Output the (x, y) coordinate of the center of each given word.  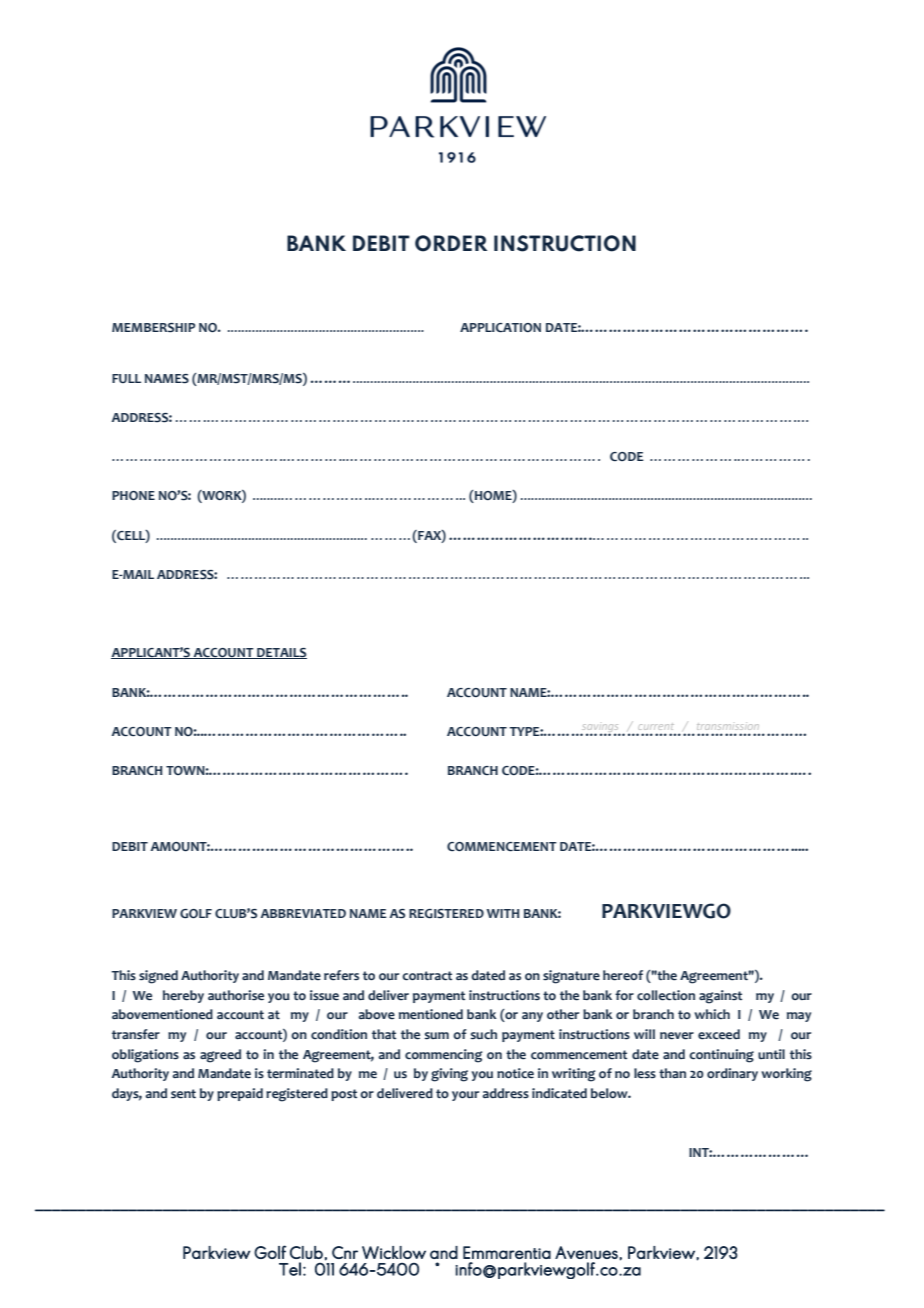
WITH (503, 913)
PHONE (133, 495)
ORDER (451, 243)
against (720, 997)
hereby (183, 996)
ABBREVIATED (303, 913)
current (656, 727)
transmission (728, 726)
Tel (290, 1269)
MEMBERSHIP (154, 328)
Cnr (345, 1252)
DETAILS (281, 653)
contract (427, 976)
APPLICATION (500, 327)
